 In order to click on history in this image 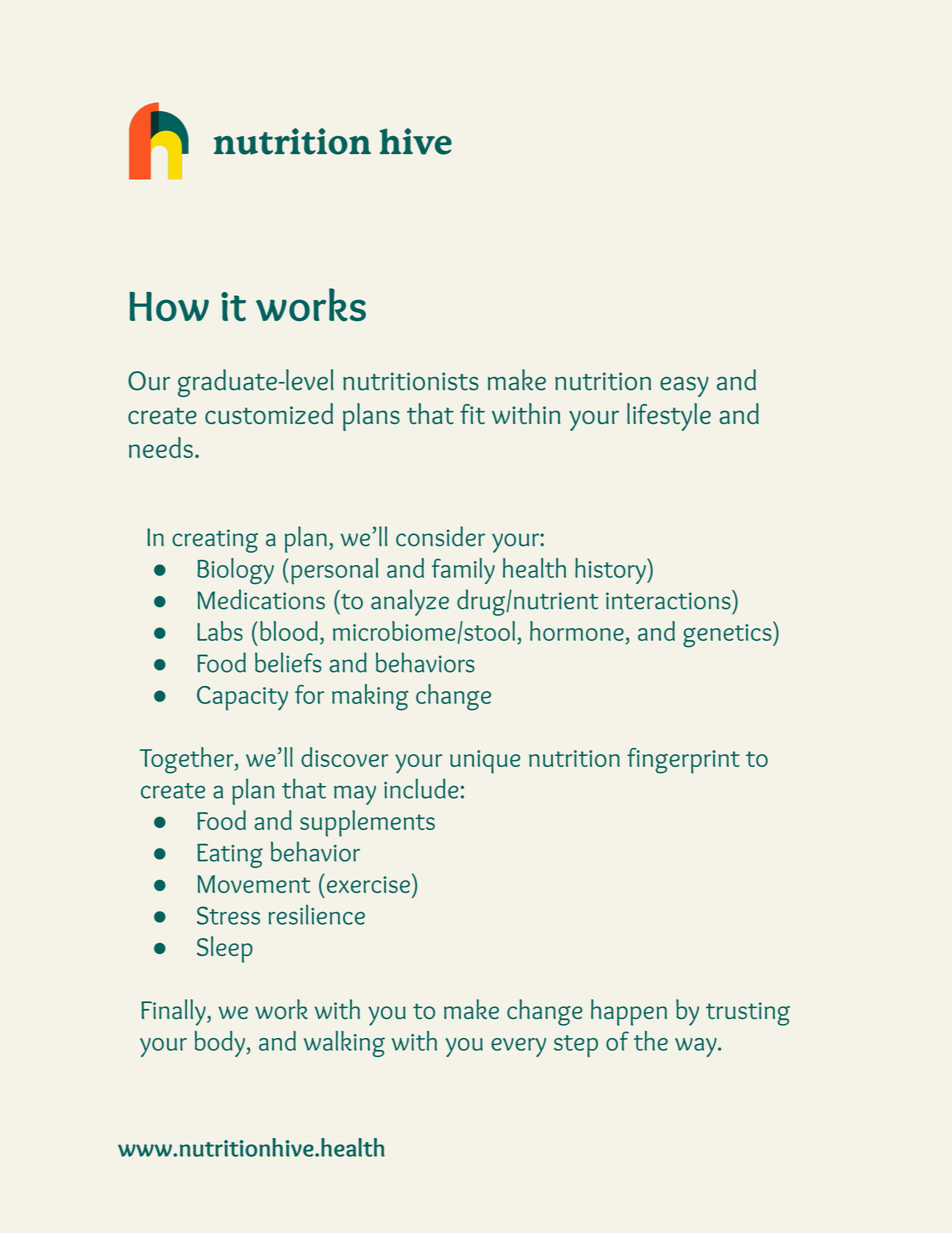, I will do `click(611, 571)`.
